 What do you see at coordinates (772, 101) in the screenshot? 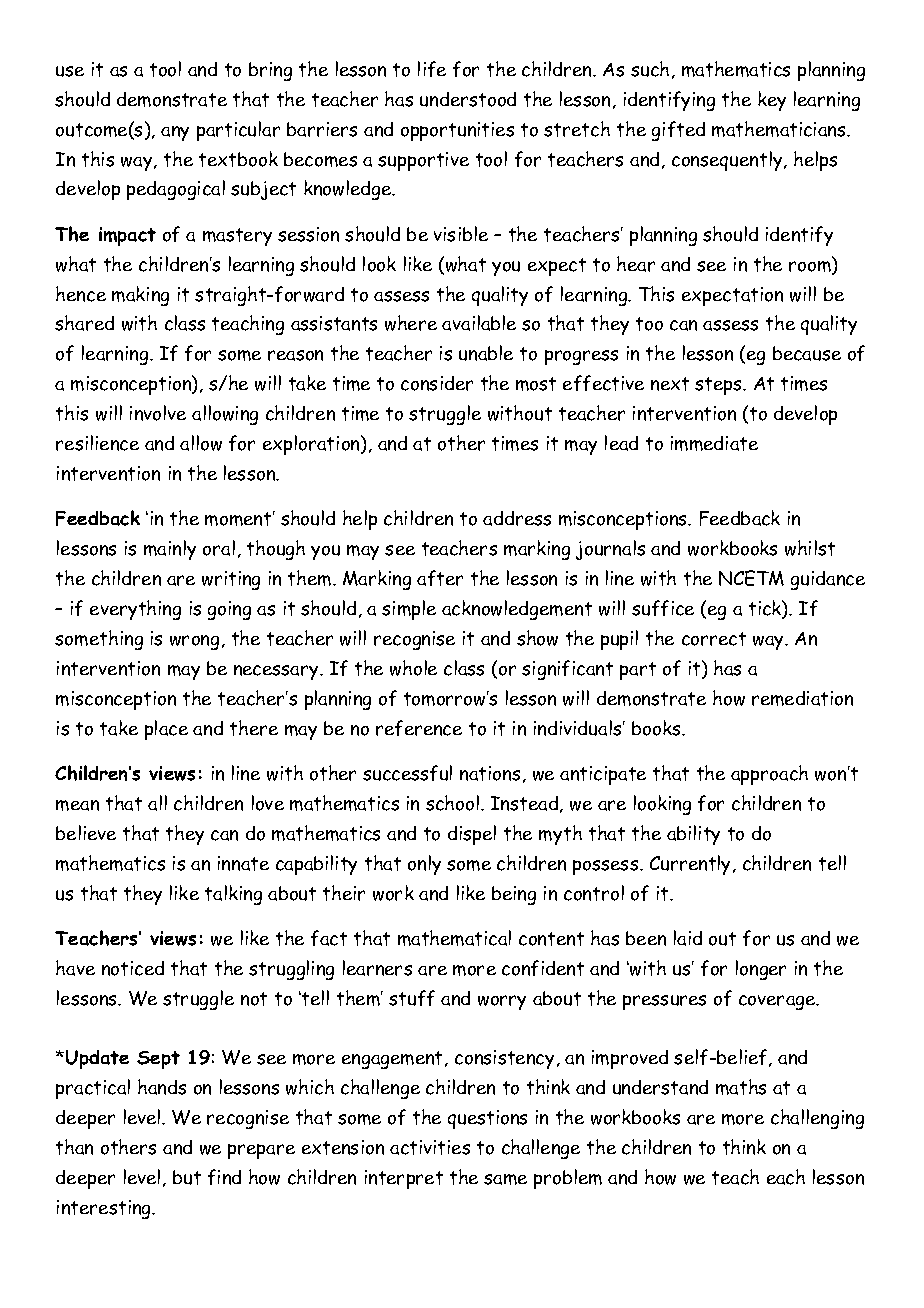
I see `key` at bounding box center [772, 101].
